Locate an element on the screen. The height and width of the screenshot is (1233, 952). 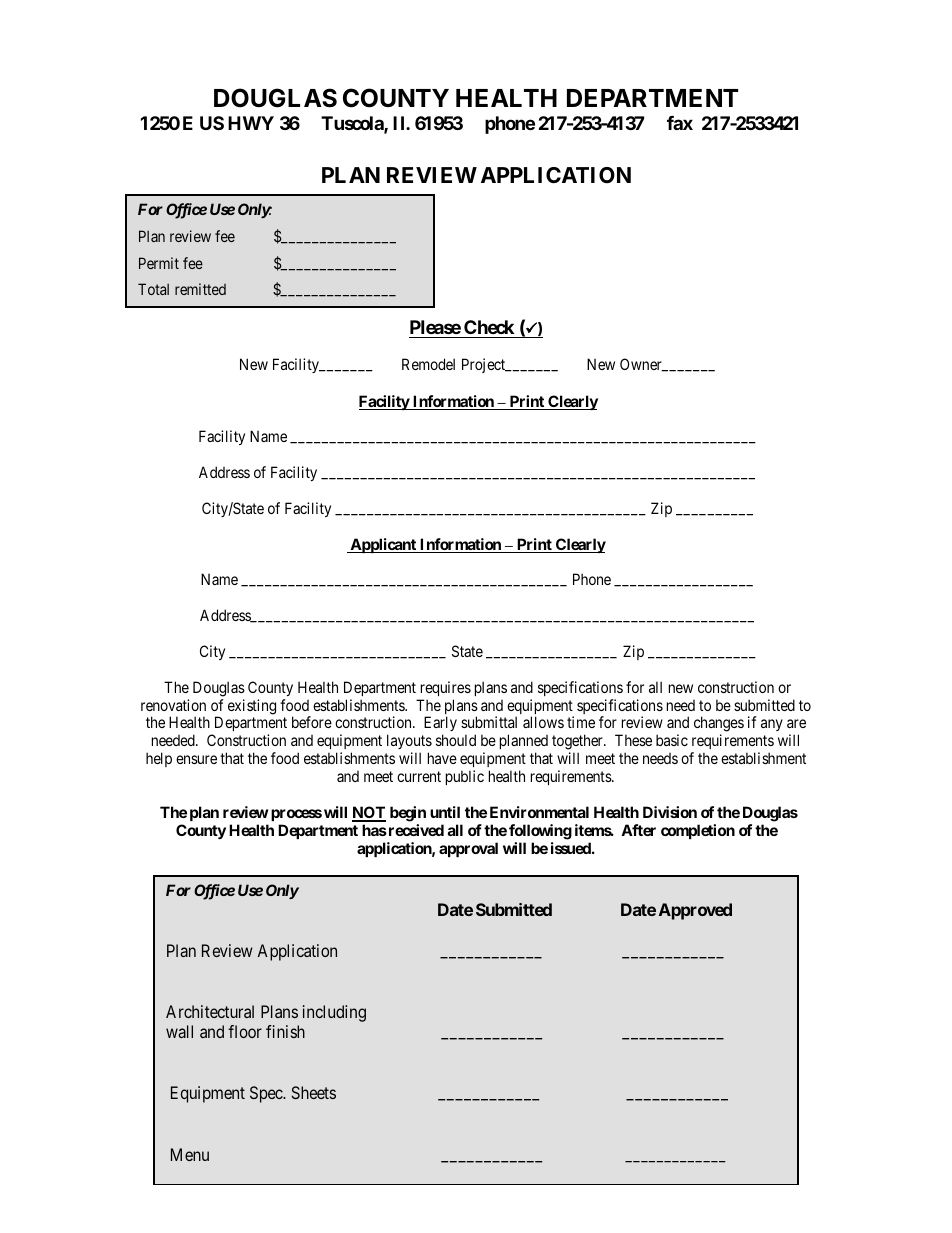
fax is located at coordinates (680, 123).
